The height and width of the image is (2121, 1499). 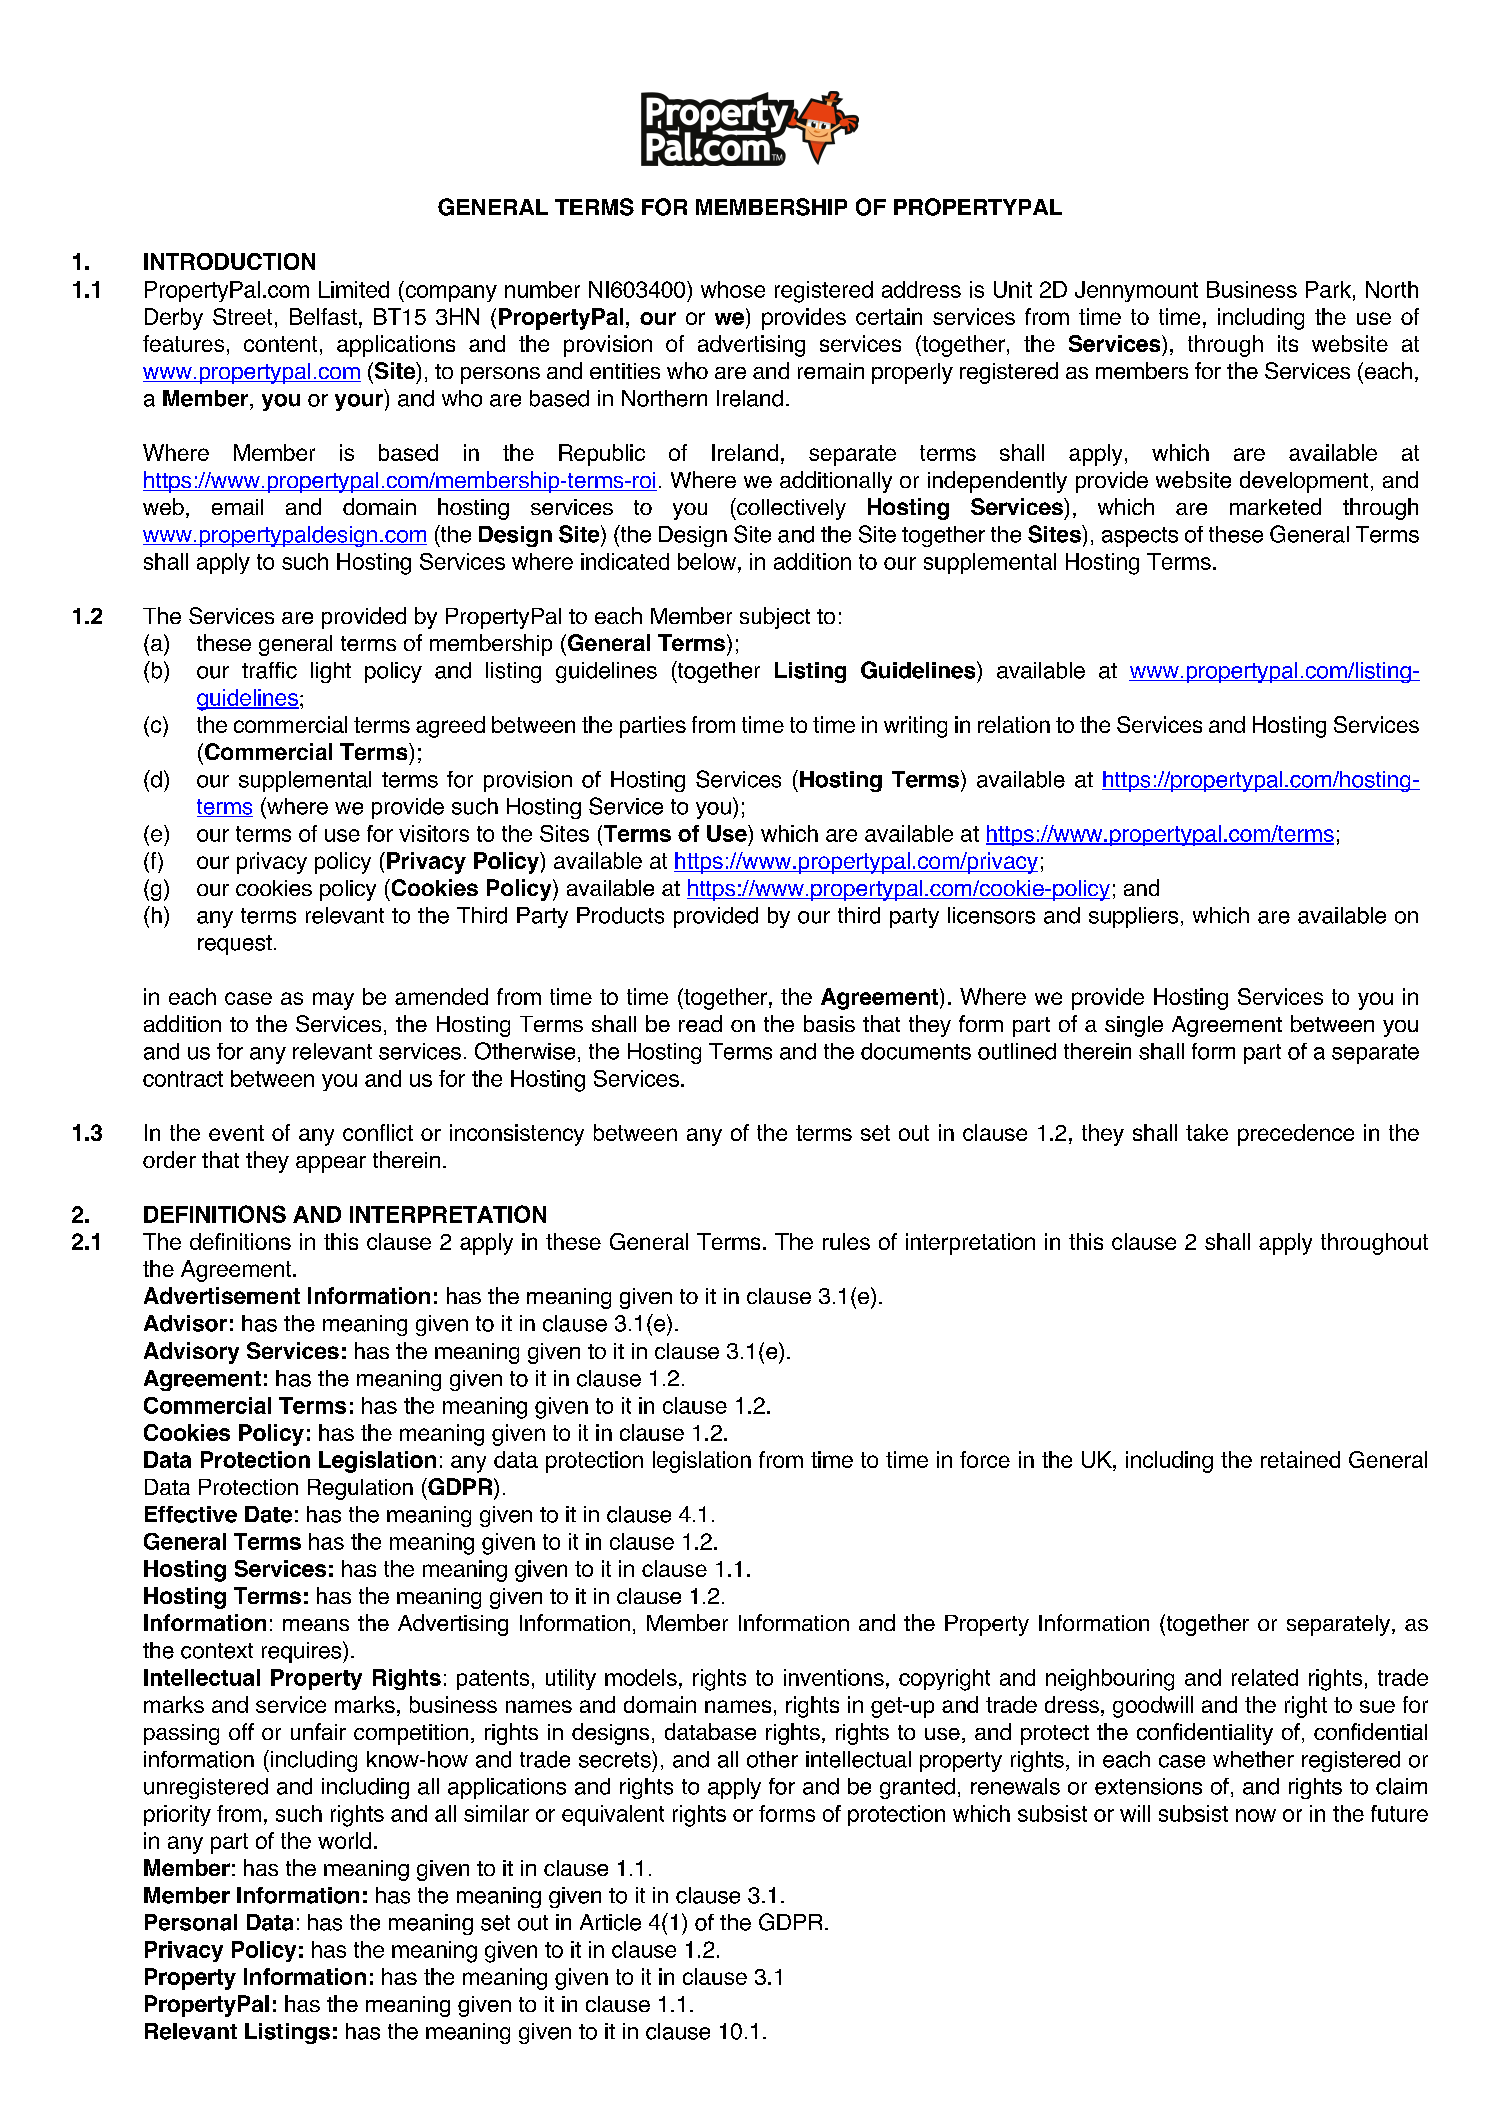 I want to click on subject, so click(x=775, y=618).
